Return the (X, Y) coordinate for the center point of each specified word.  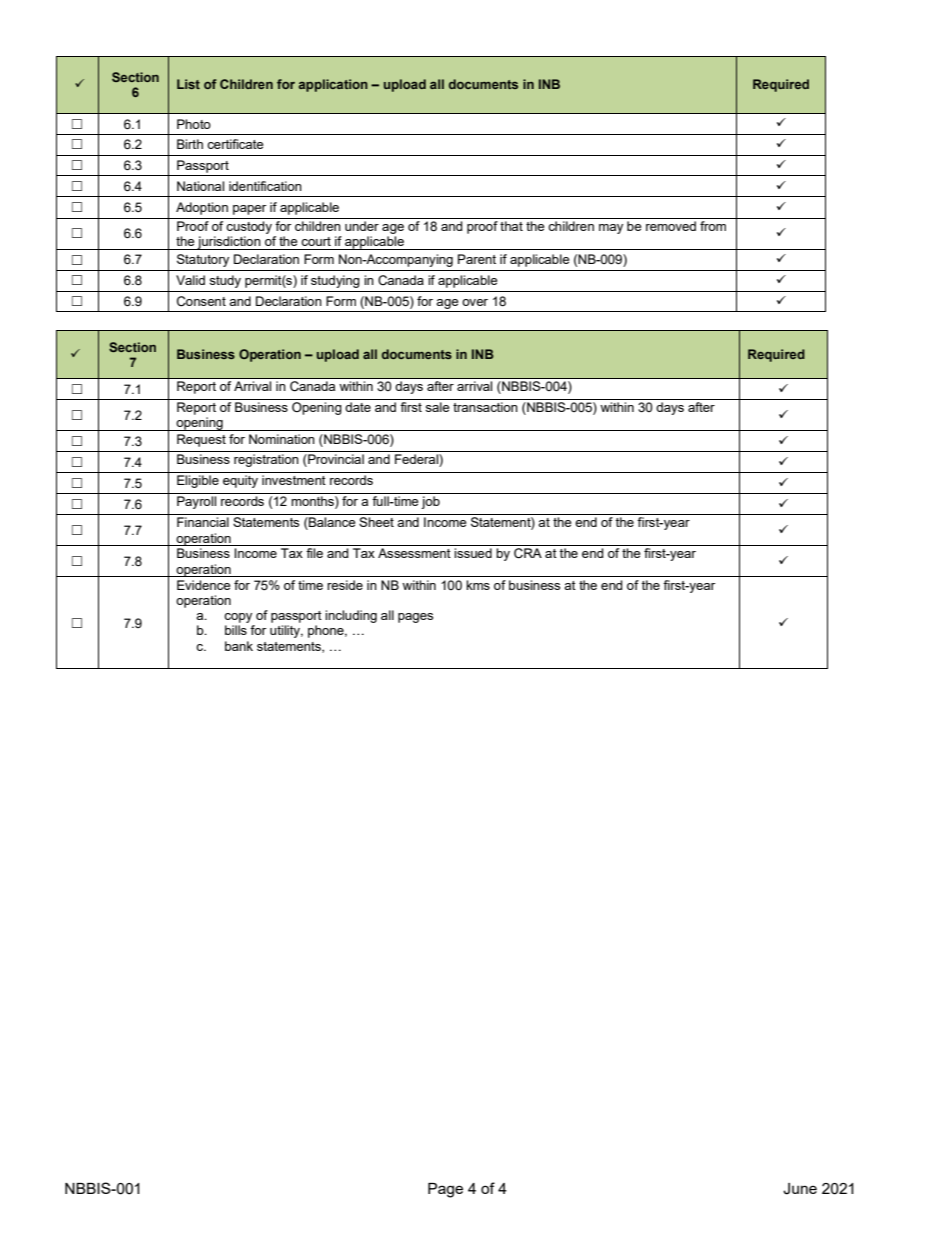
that (511, 226)
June (800, 1189)
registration (266, 460)
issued (473, 553)
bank (239, 646)
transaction (485, 407)
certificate (235, 144)
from (713, 226)
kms (478, 585)
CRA (528, 553)
